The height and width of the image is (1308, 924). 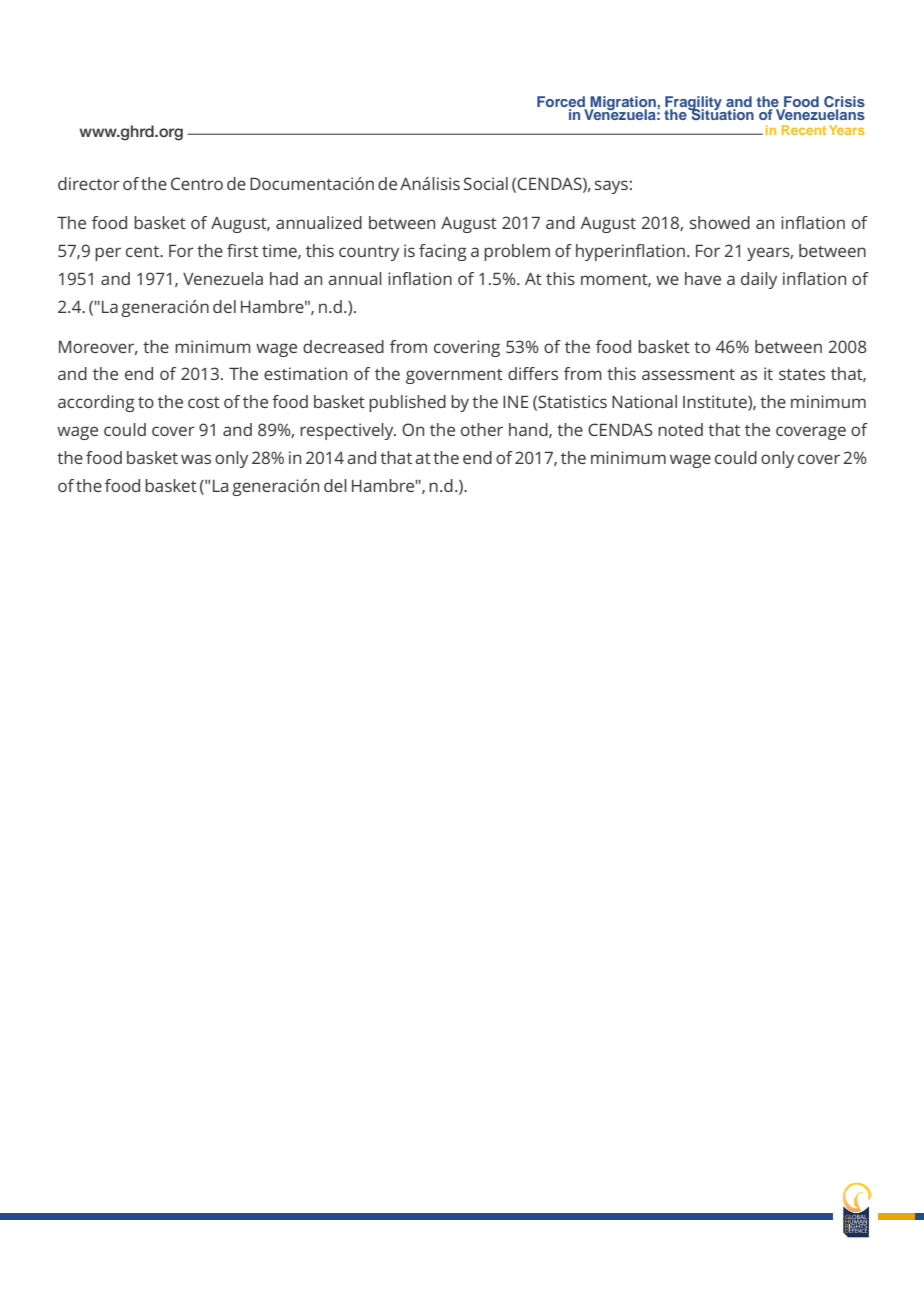 I want to click on other, so click(x=482, y=429).
